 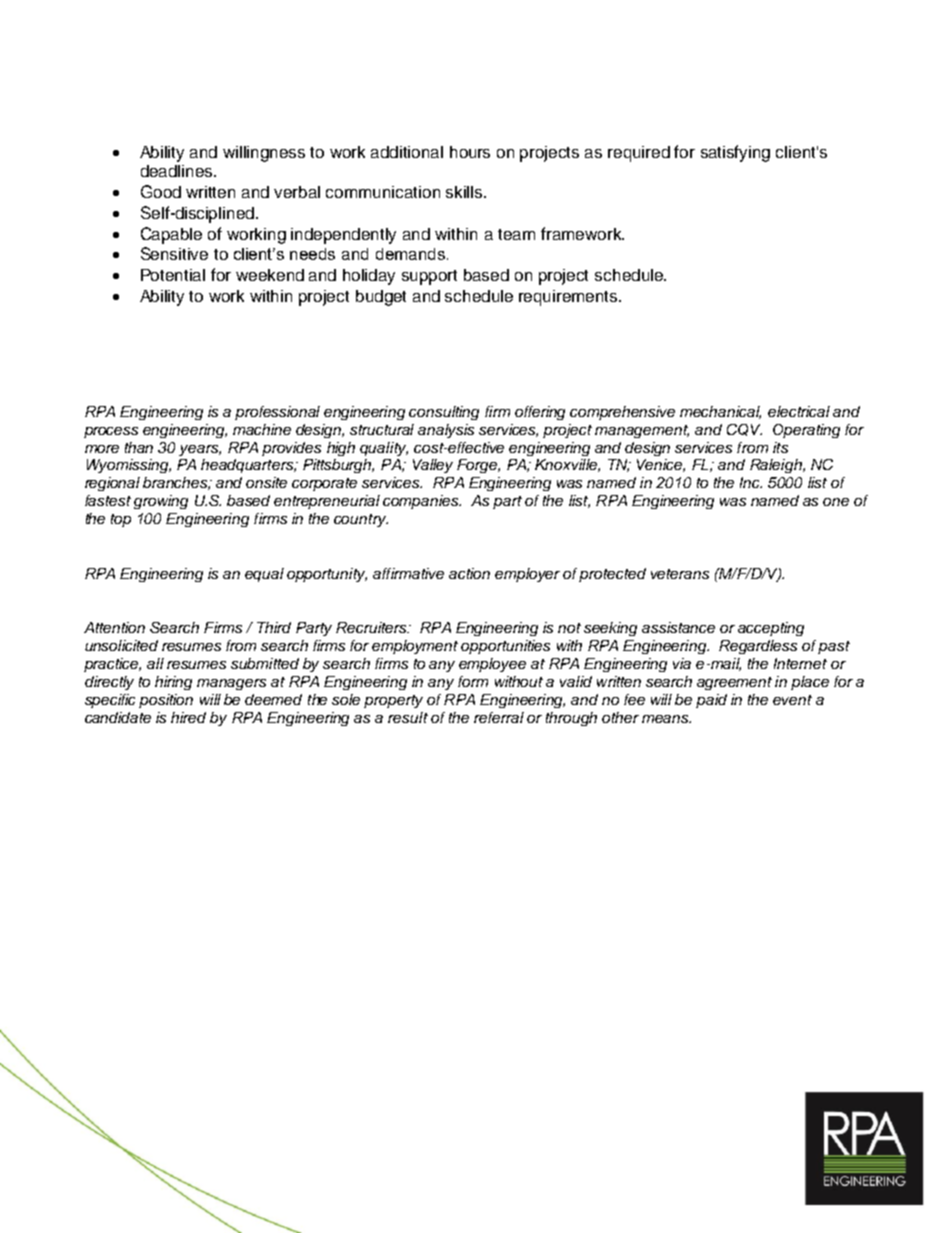 What do you see at coordinates (178, 171) in the image?
I see `deadlines` at bounding box center [178, 171].
